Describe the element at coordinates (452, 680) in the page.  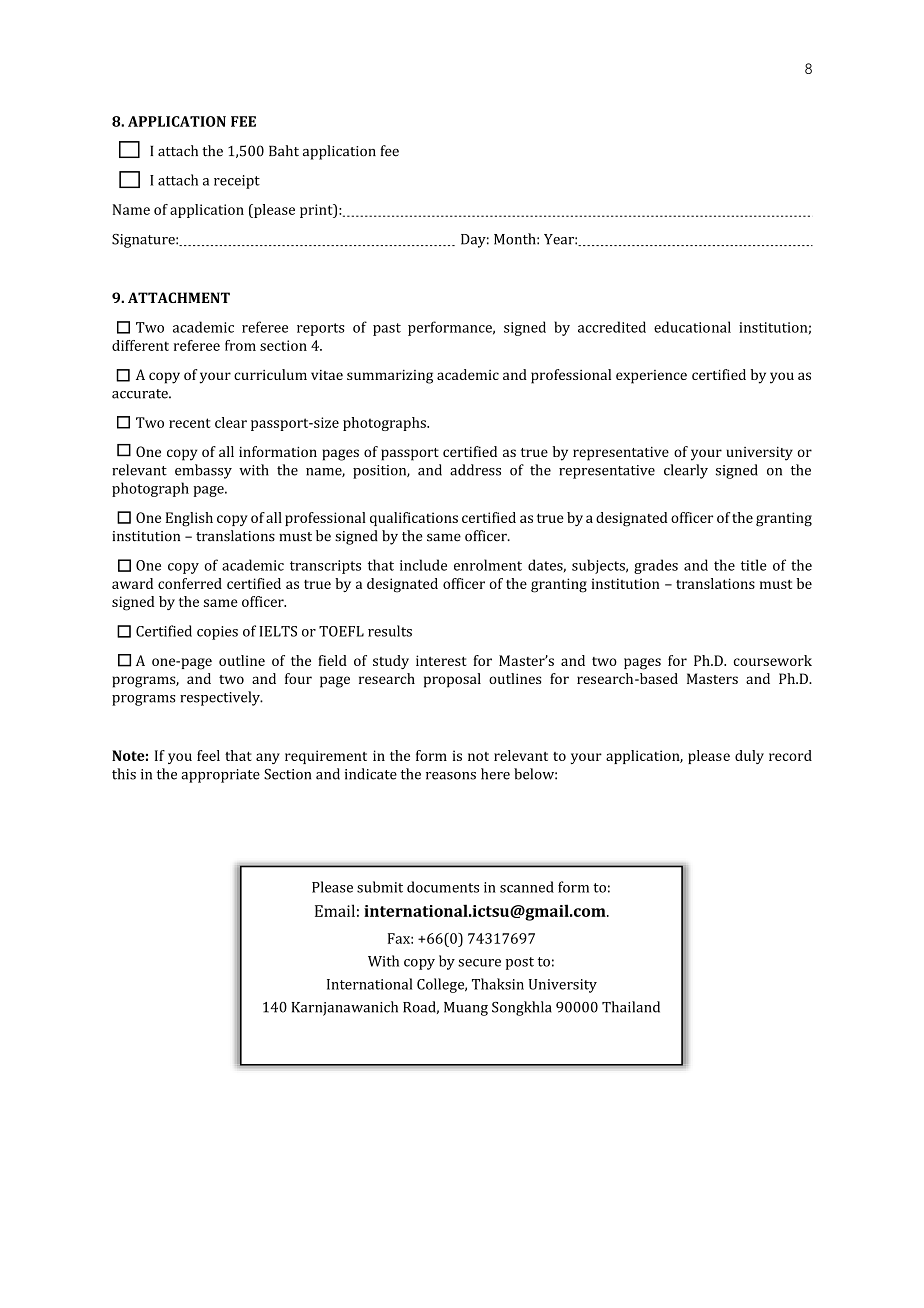
I see `proposal` at that location.
